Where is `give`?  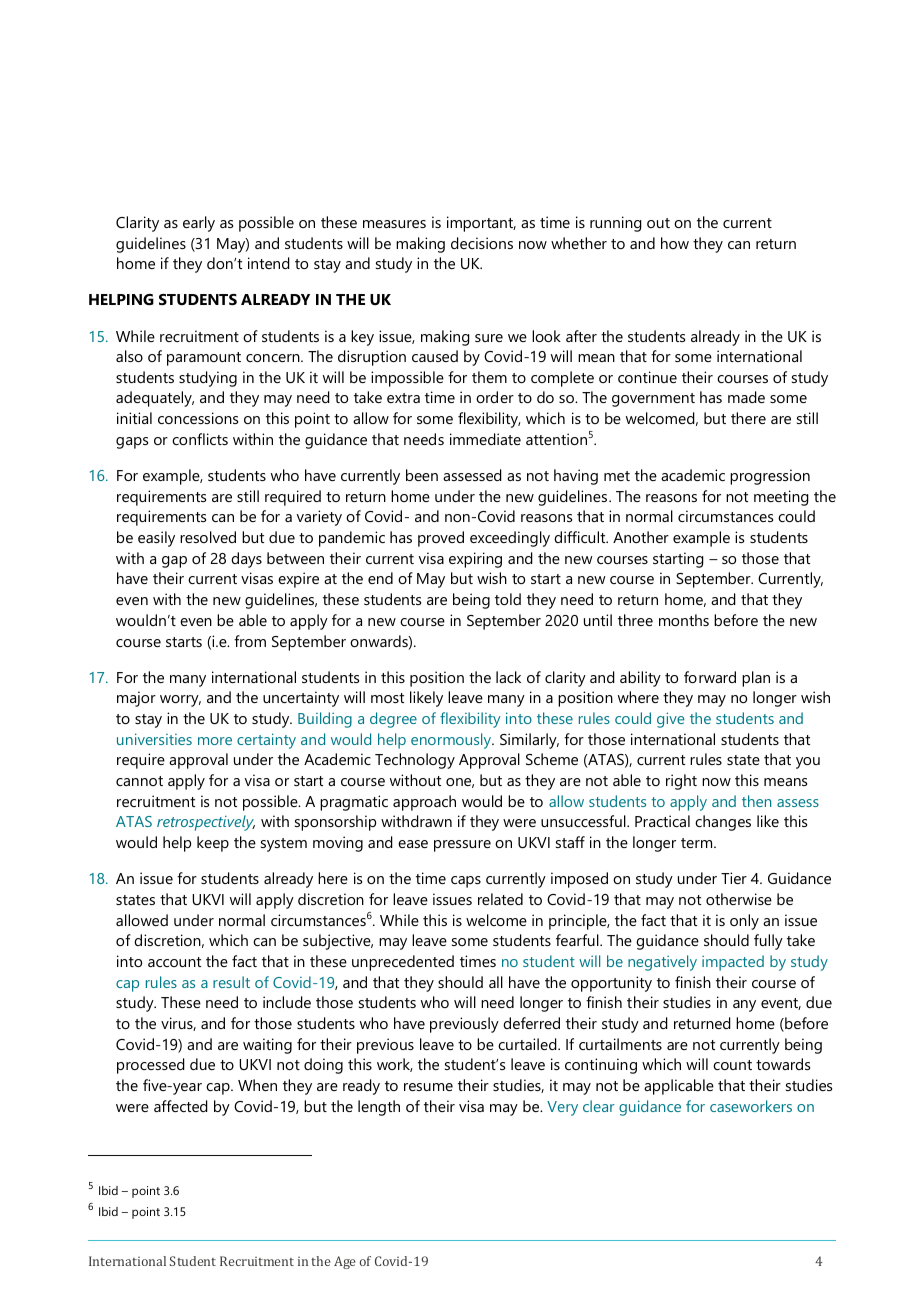
give is located at coordinates (670, 720).
